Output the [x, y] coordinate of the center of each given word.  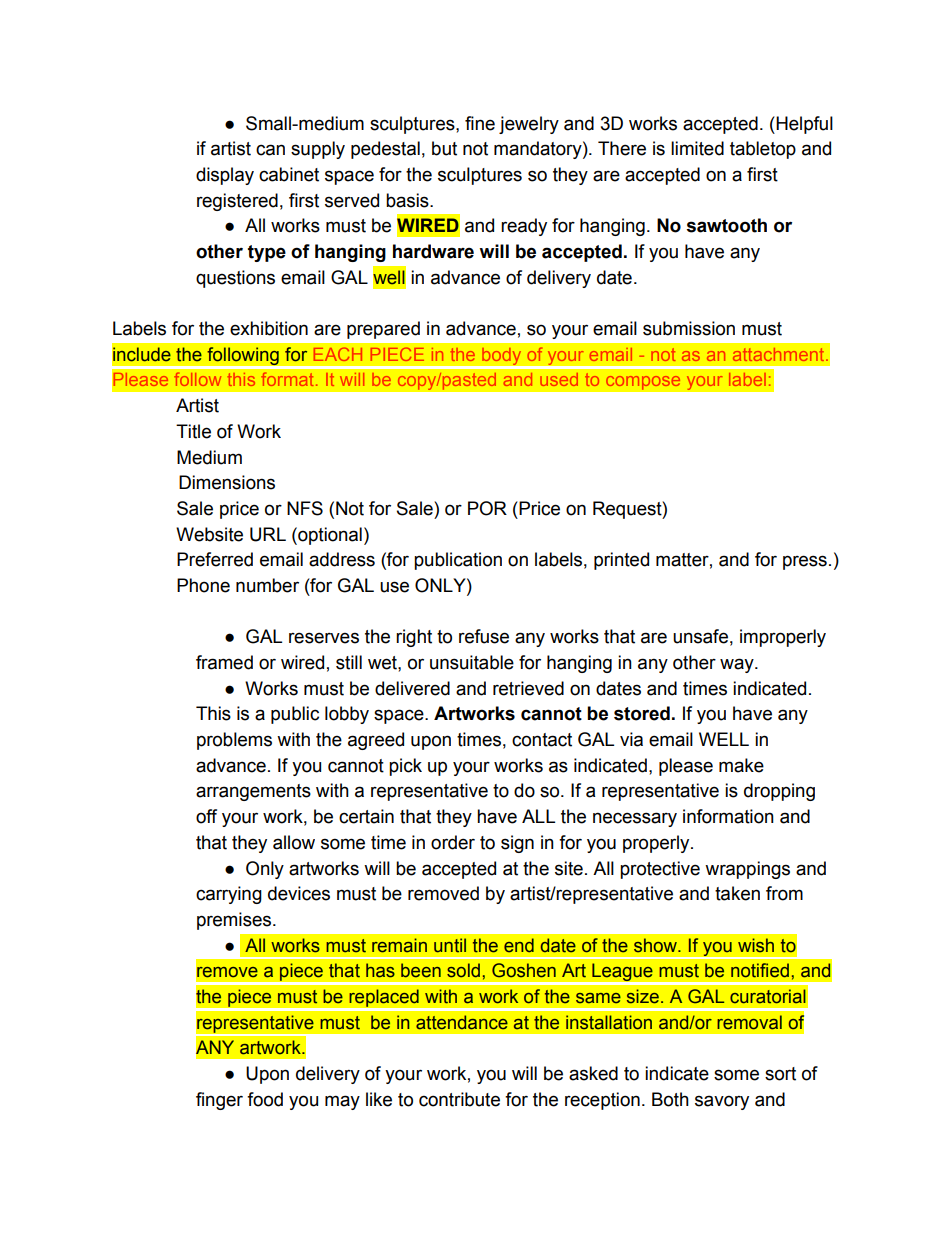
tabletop [763, 150]
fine [480, 123]
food [265, 1099]
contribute [459, 1099]
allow [294, 842]
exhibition [269, 328]
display [225, 176]
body [501, 356]
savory [722, 1102]
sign [517, 844]
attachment [780, 354]
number [267, 585]
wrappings [747, 870]
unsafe [700, 636]
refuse [484, 636]
